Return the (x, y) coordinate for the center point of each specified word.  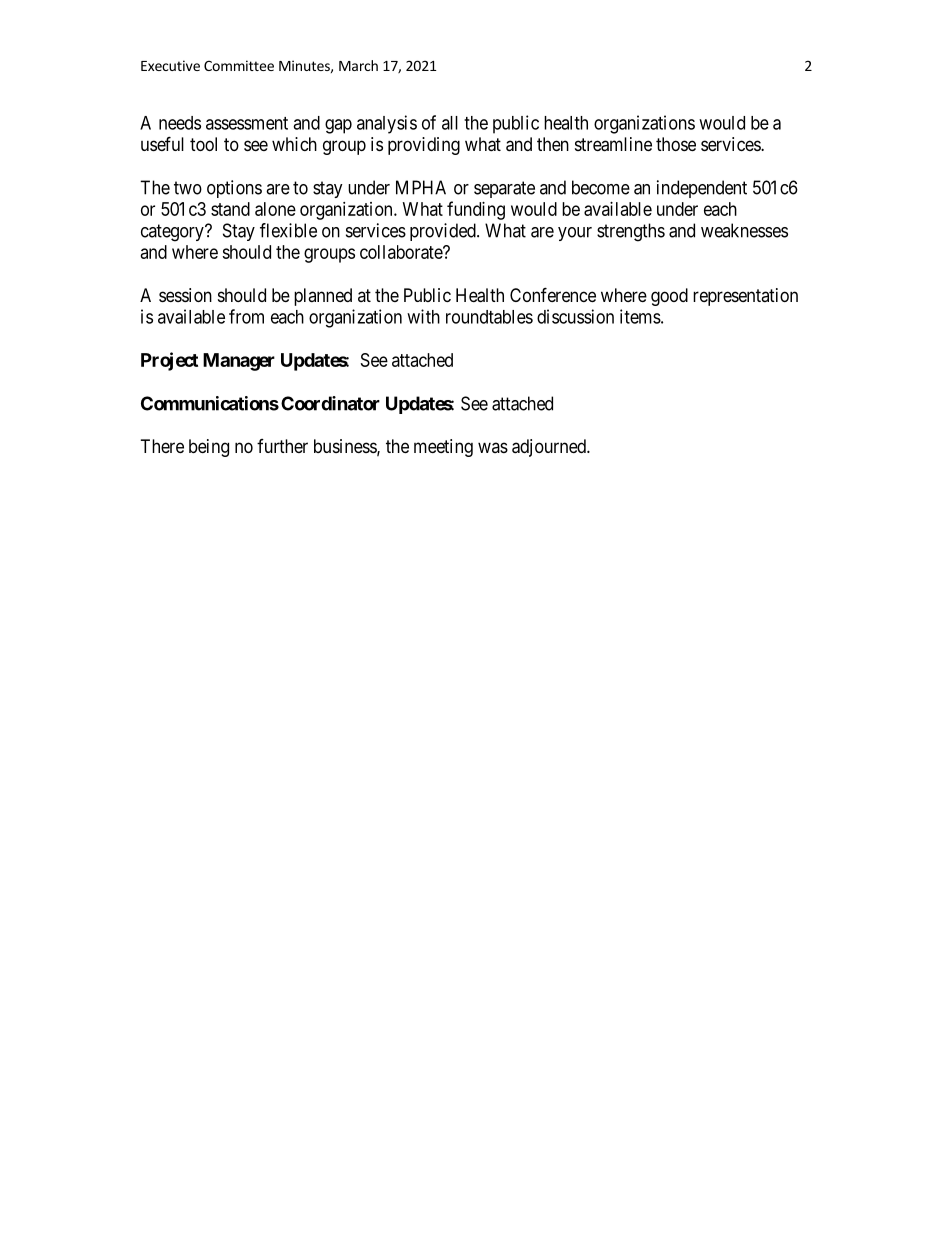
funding (476, 210)
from (246, 316)
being (209, 448)
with (423, 316)
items (640, 316)
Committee (239, 65)
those (676, 144)
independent (702, 189)
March (358, 65)
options (234, 189)
